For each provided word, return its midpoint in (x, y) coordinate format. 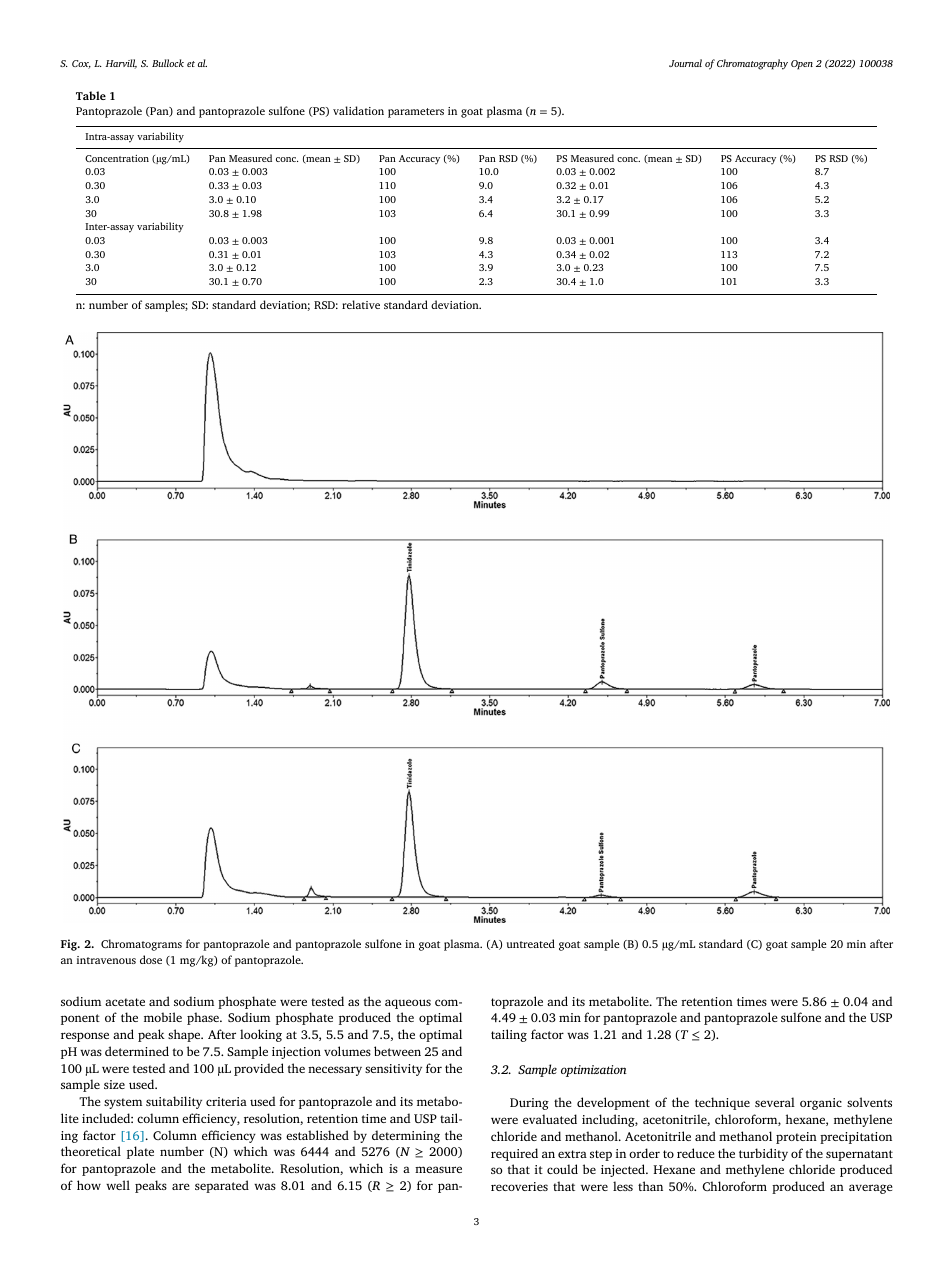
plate (140, 1152)
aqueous (408, 1004)
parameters (416, 113)
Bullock (168, 63)
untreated (531, 943)
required (514, 1154)
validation (358, 110)
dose (151, 959)
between (397, 1051)
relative (361, 304)
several (775, 1102)
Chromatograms (141, 945)
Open (802, 65)
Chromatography (752, 64)
